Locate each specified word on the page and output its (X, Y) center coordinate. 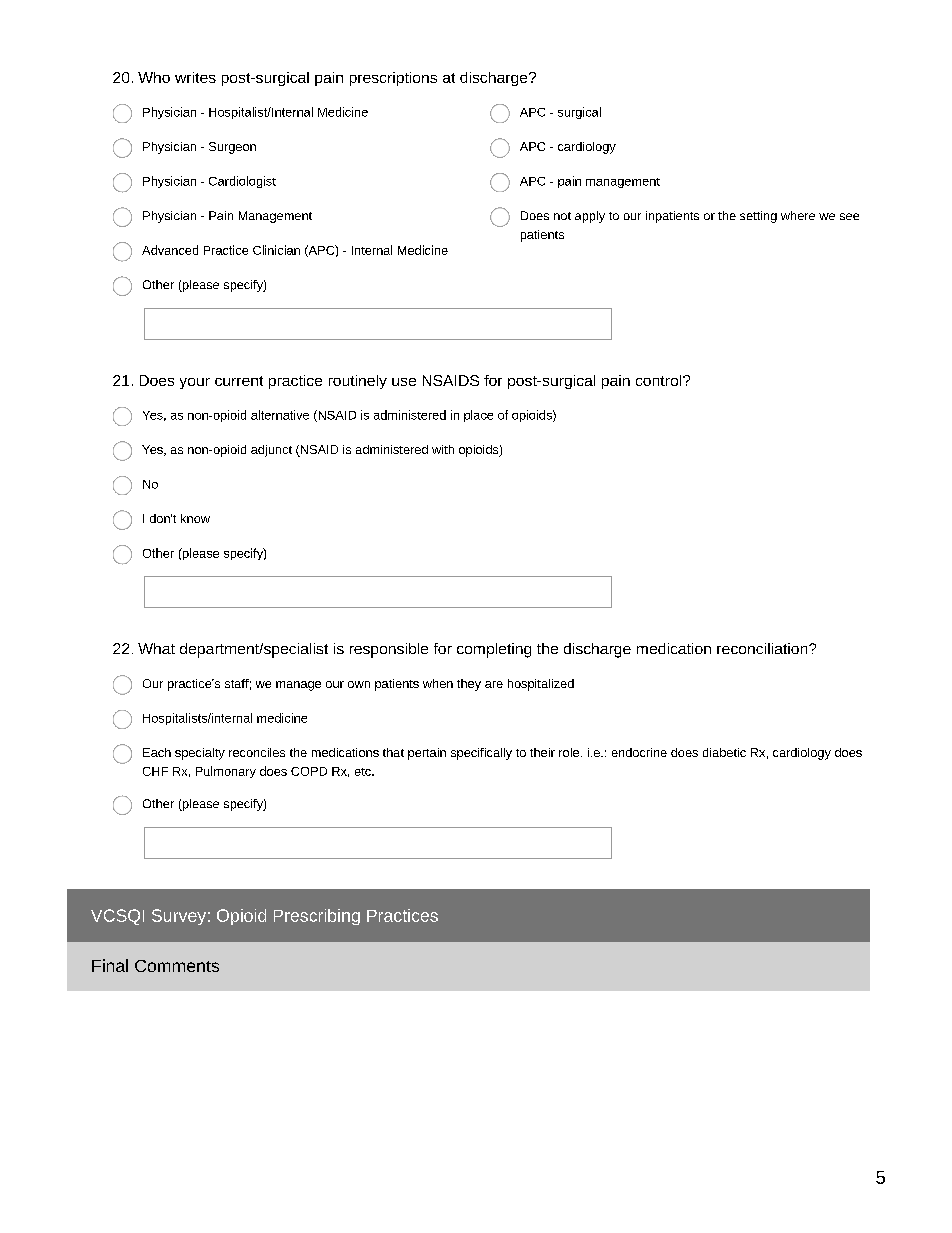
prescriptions (393, 79)
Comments (177, 966)
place (478, 416)
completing (494, 650)
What (156, 648)
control (660, 380)
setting (758, 217)
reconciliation (763, 648)
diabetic (724, 752)
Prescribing (317, 917)
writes (195, 77)
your (195, 383)
